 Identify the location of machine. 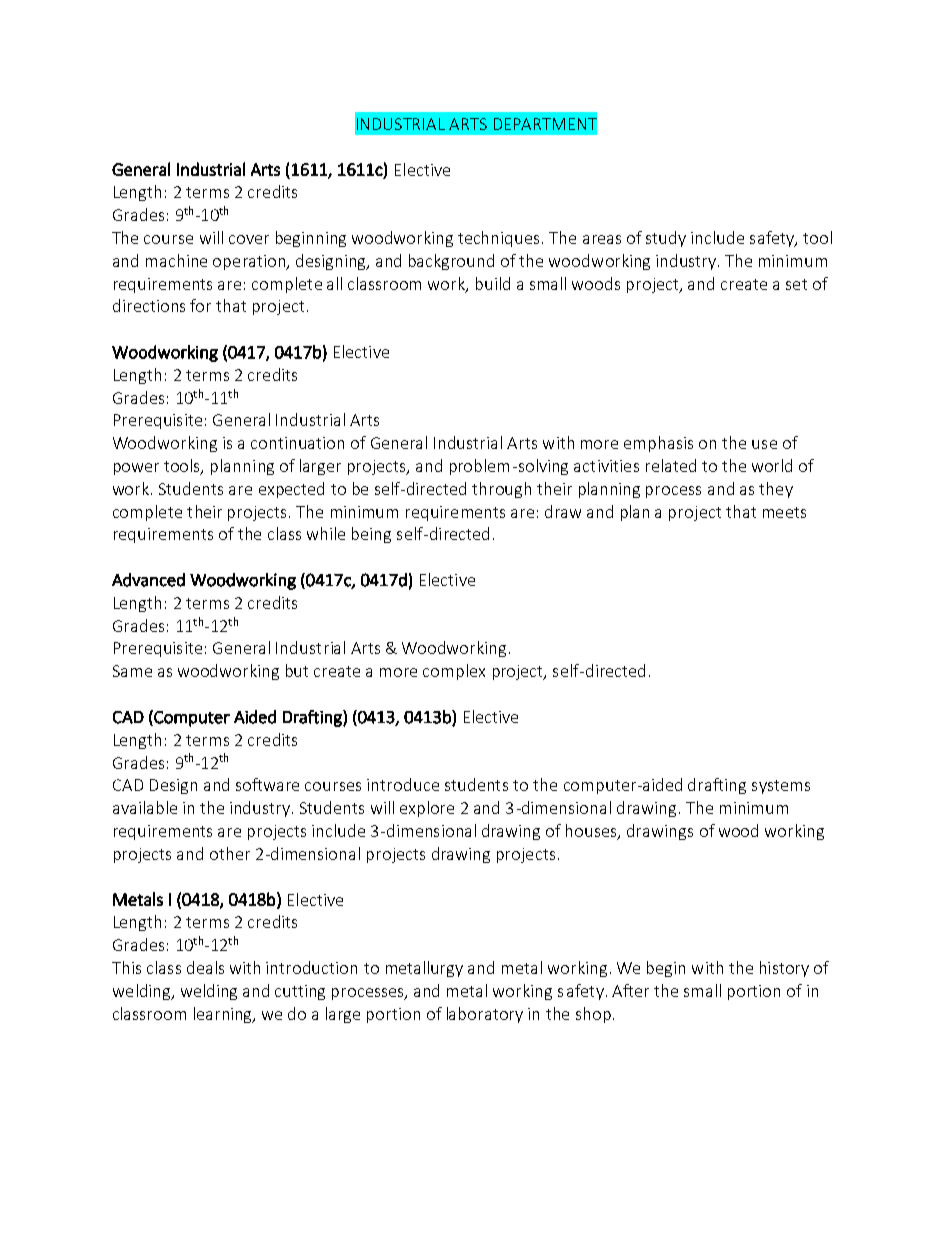
(176, 260).
